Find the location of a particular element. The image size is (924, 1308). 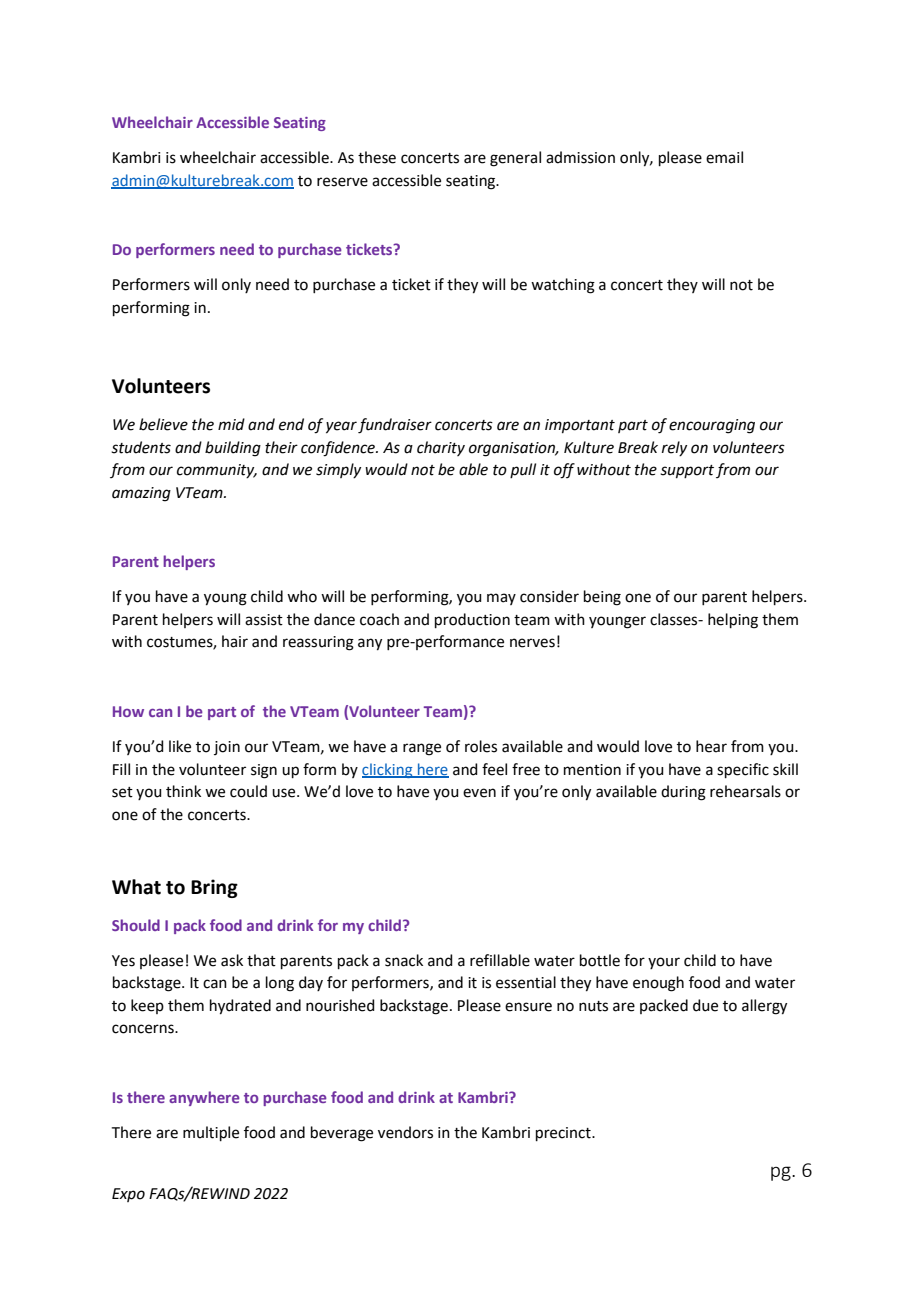

email is located at coordinates (724, 157).
